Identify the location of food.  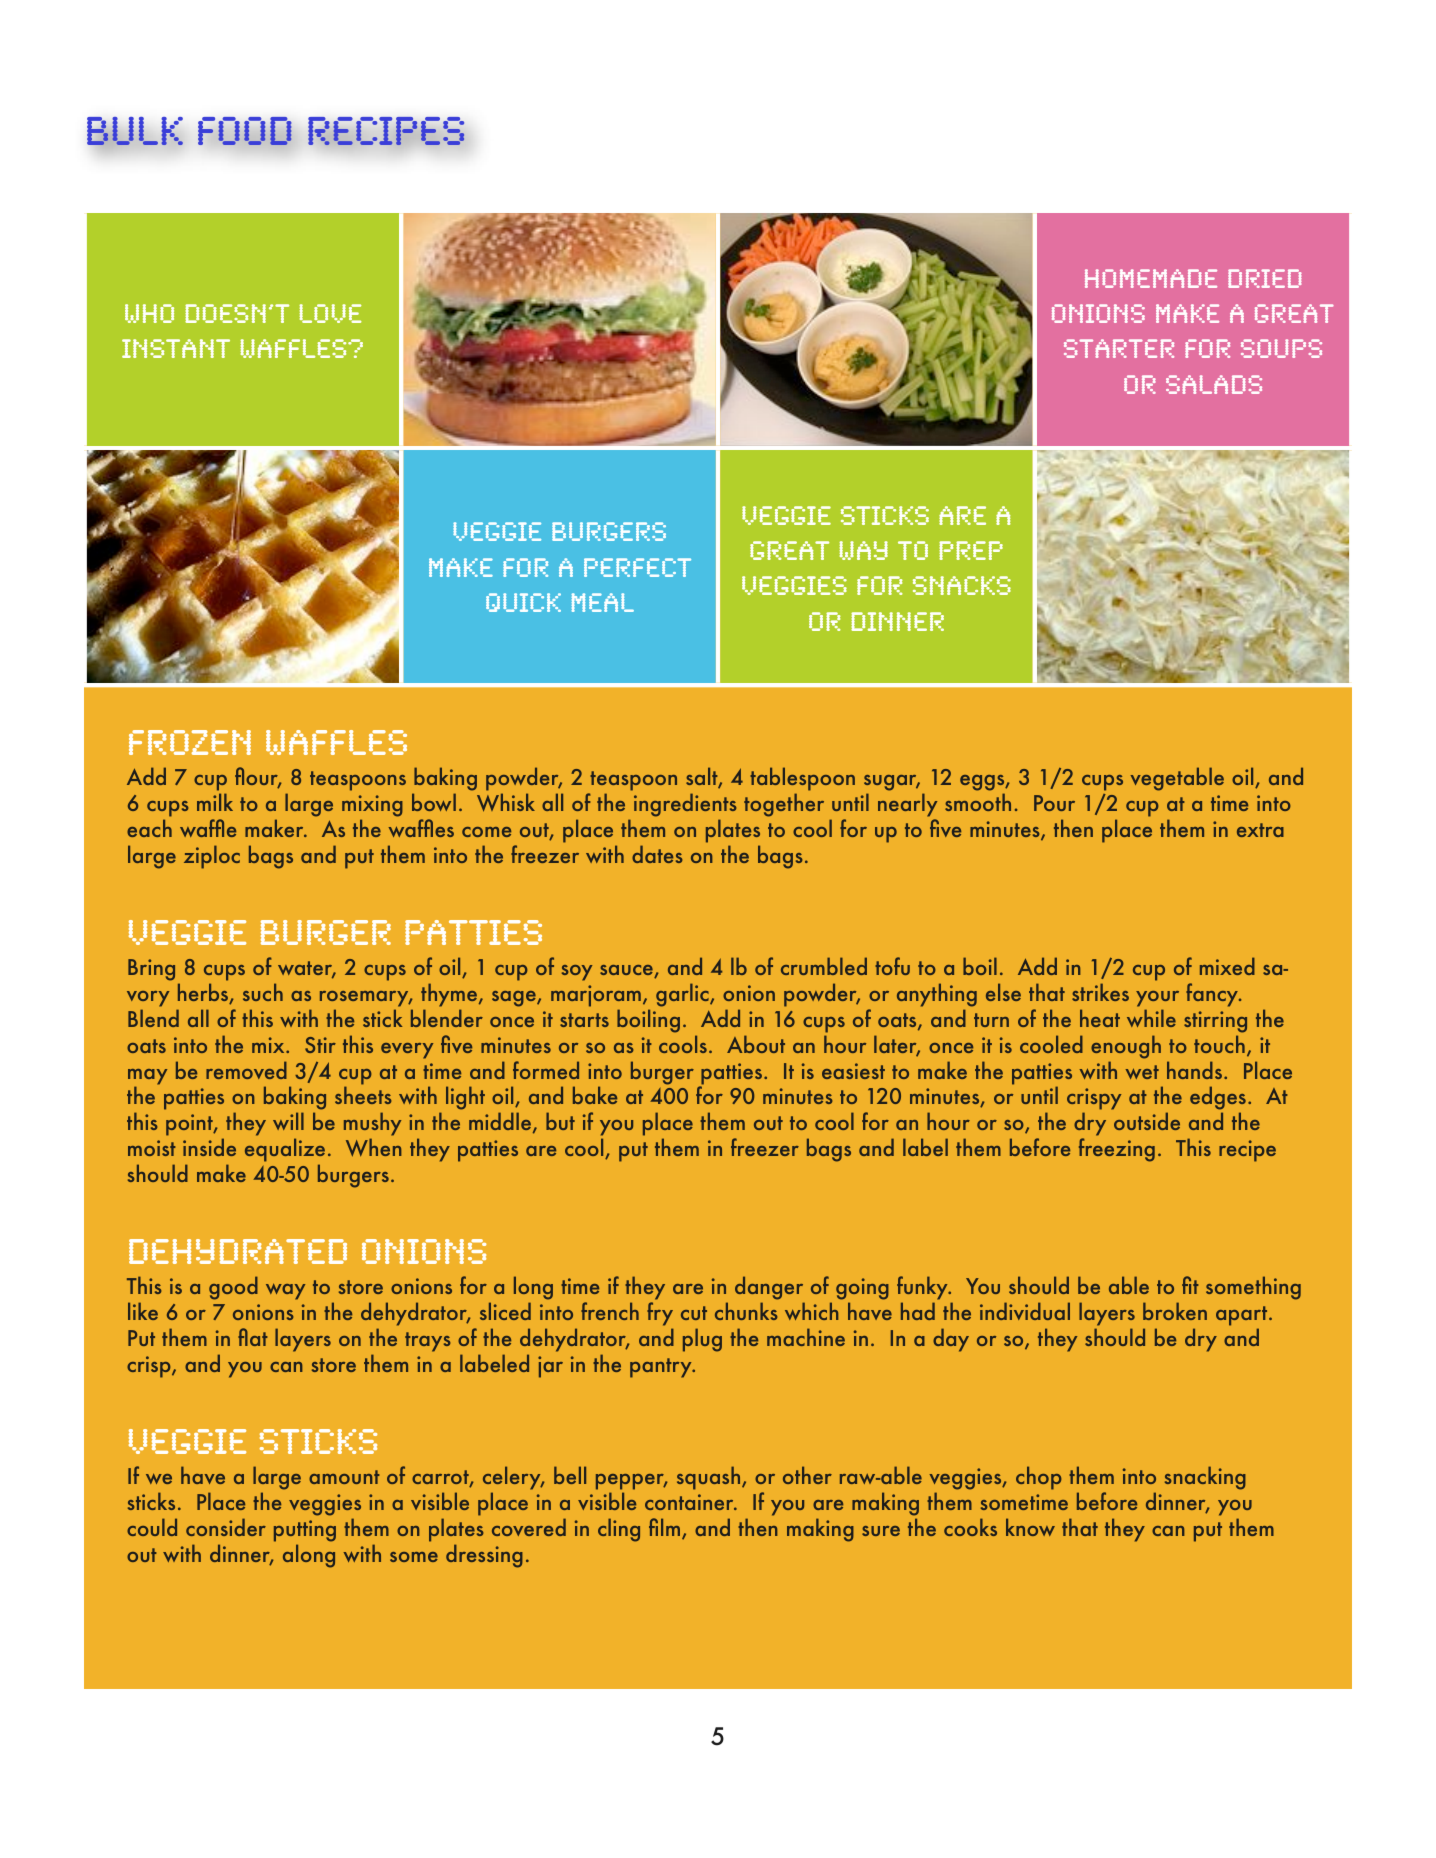
(245, 131).
